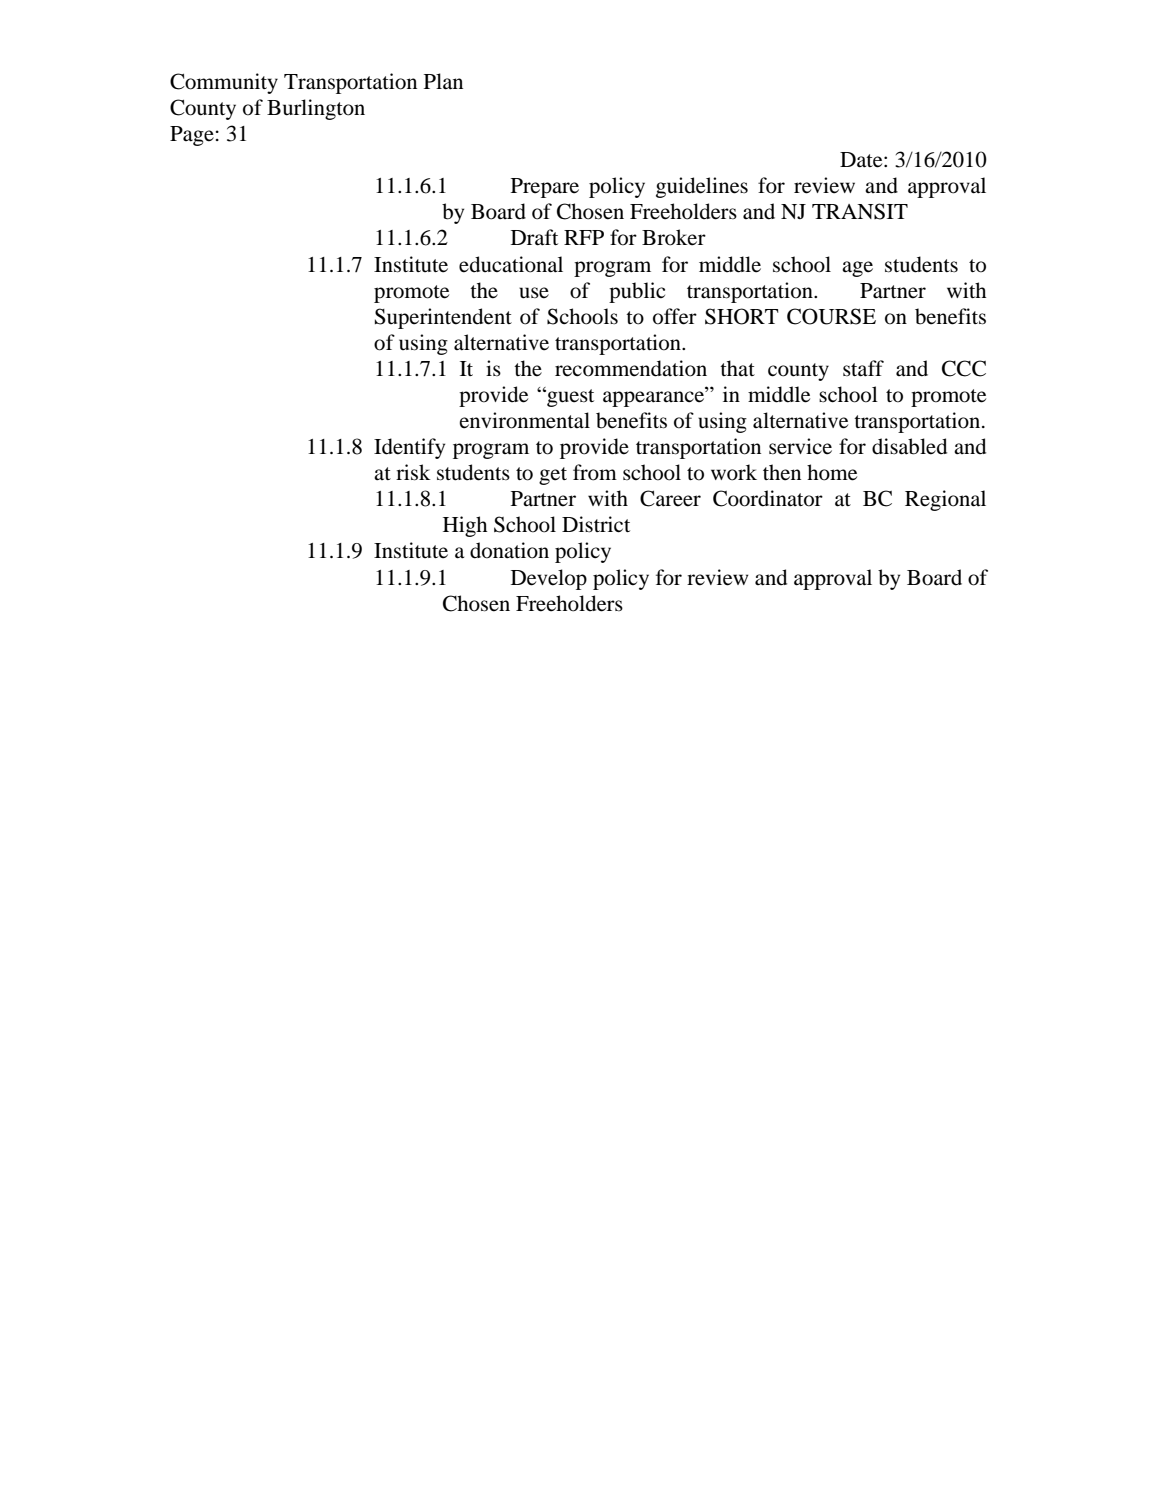 Image resolution: width=1157 pixels, height=1497 pixels. What do you see at coordinates (831, 316) in the screenshot?
I see `COURSE` at bounding box center [831, 316].
